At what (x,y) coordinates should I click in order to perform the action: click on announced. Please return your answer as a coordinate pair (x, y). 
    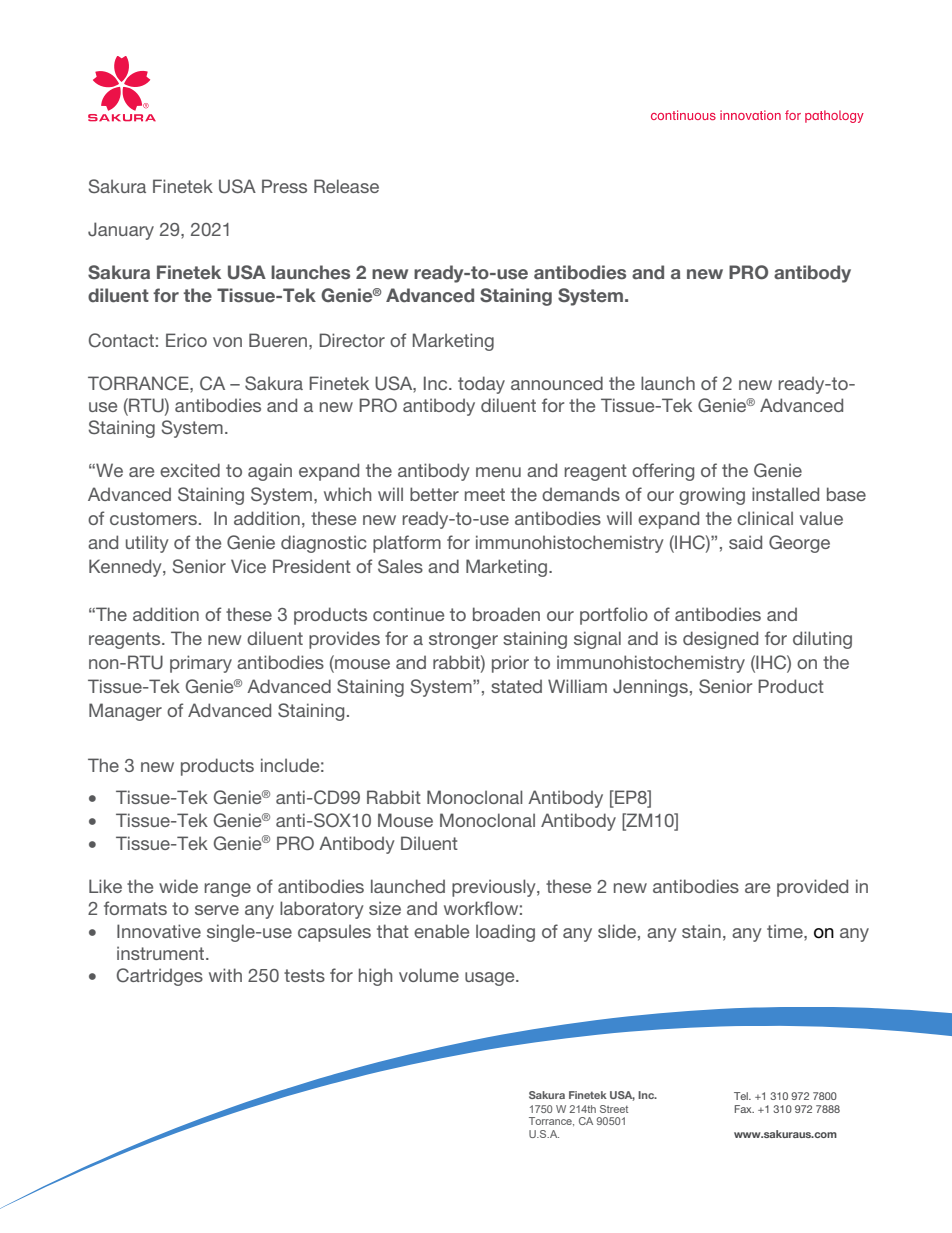
    Looking at the image, I should click on (557, 383).
